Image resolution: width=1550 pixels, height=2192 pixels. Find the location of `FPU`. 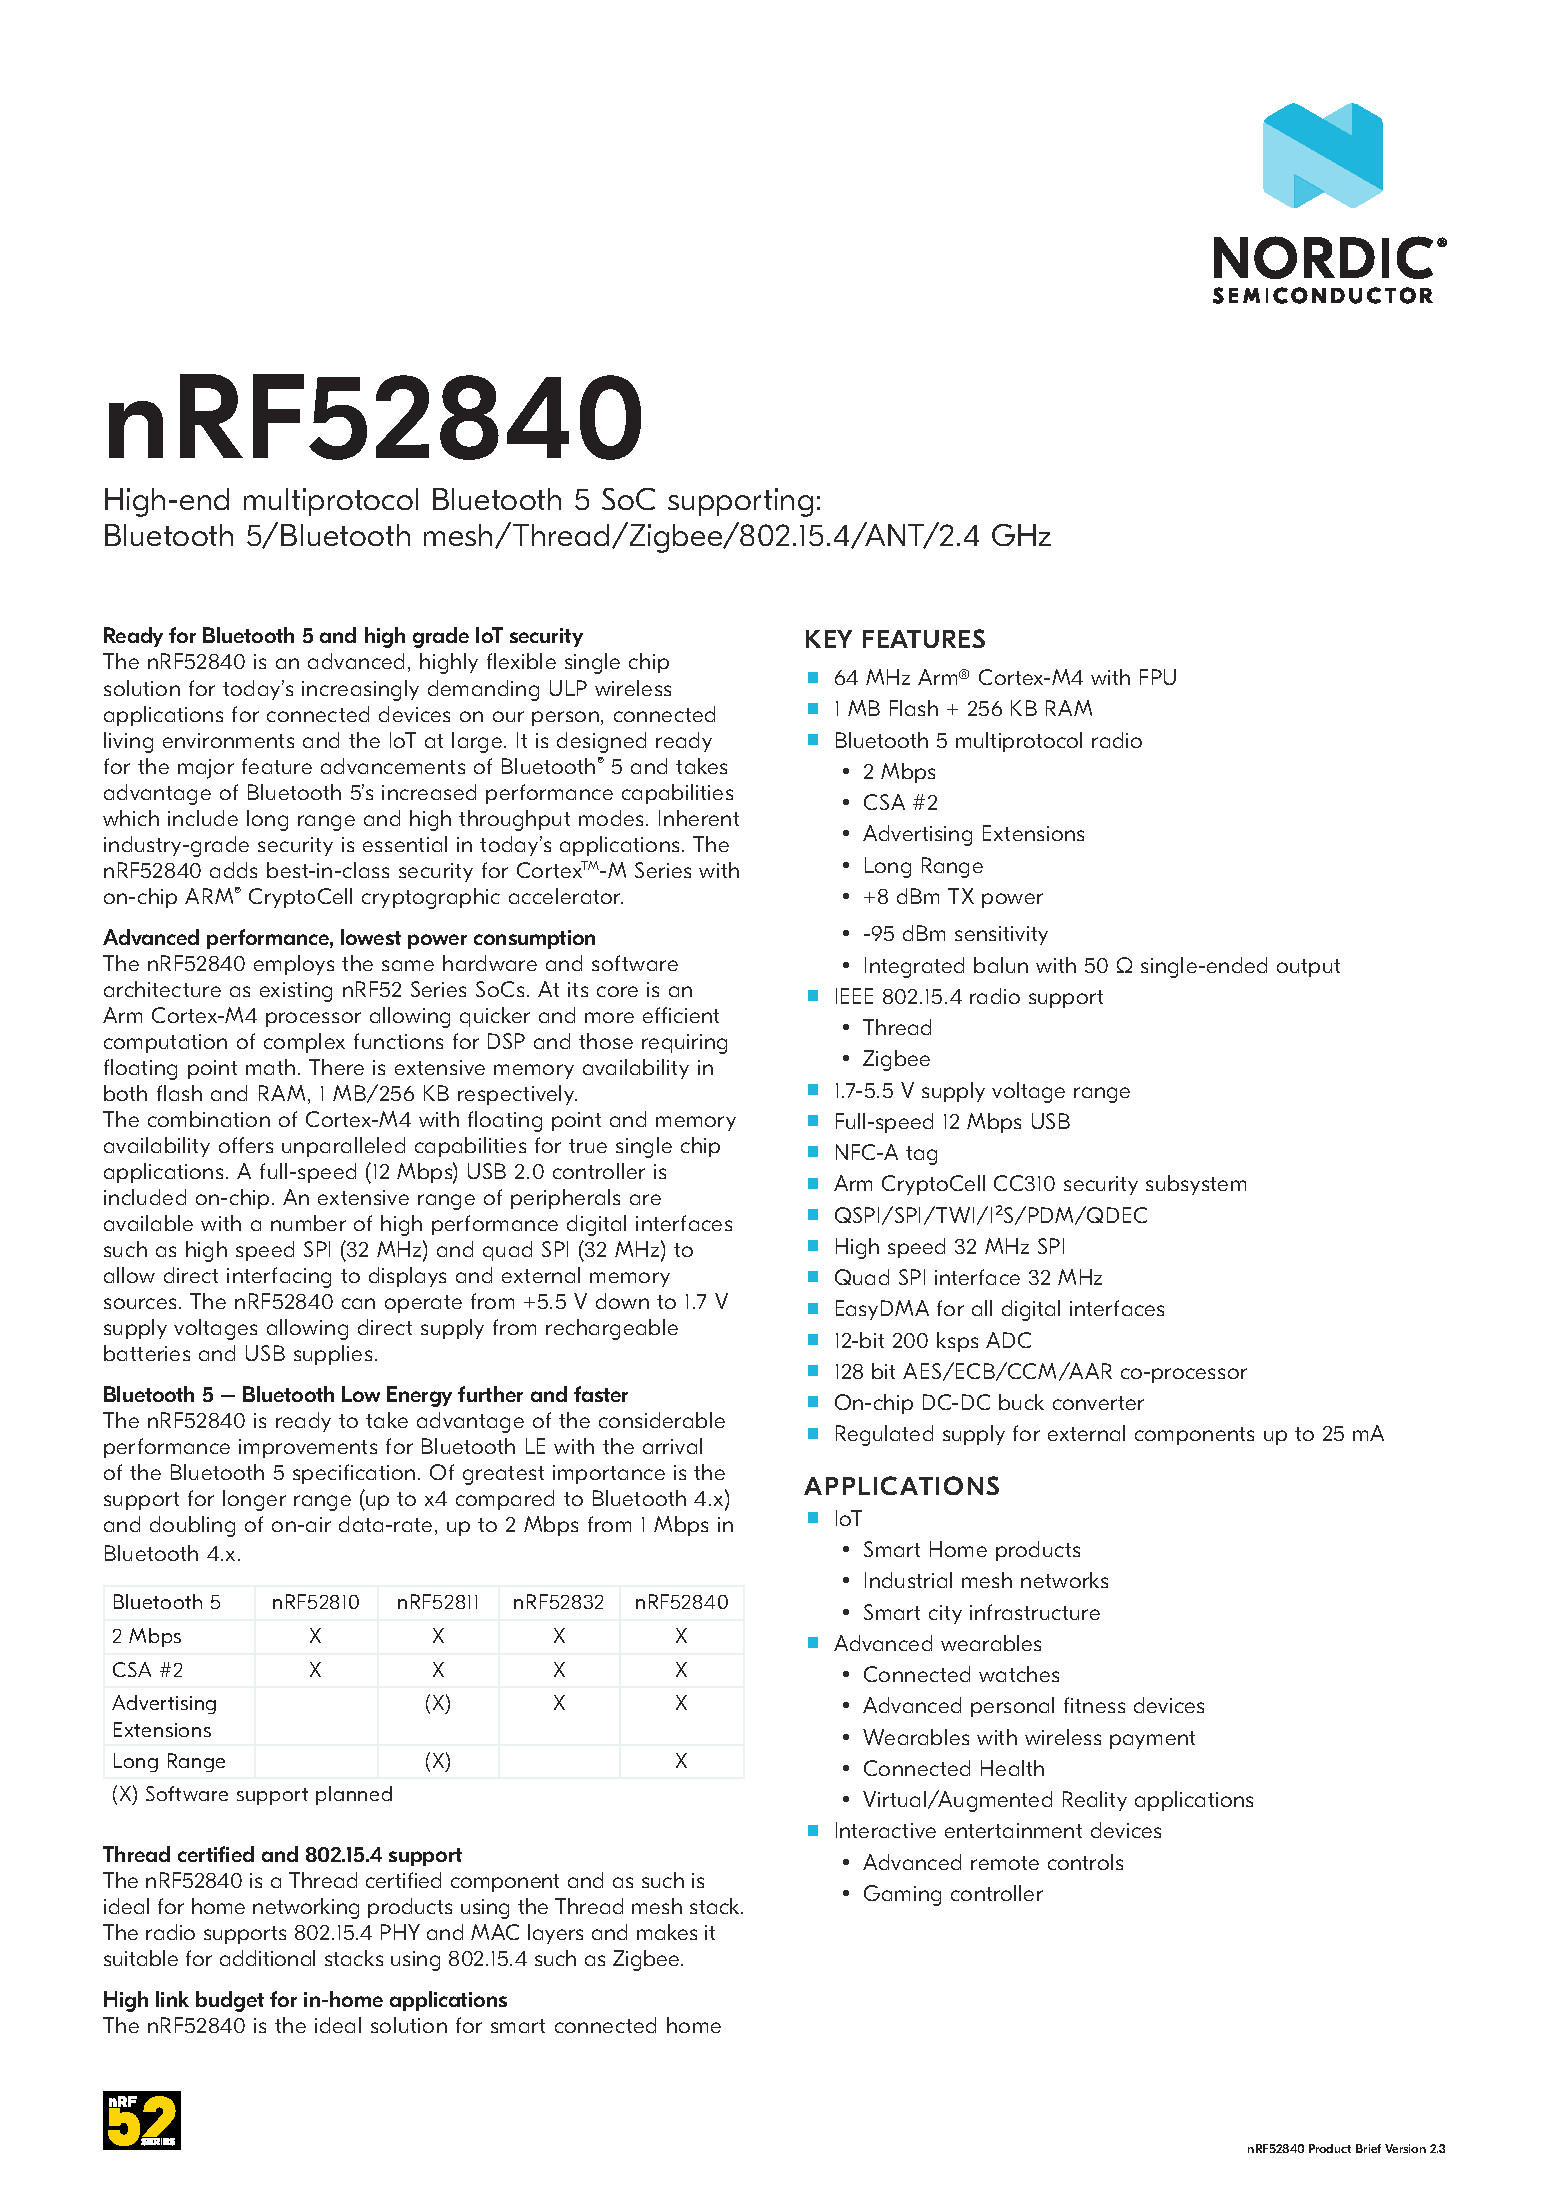

FPU is located at coordinates (1158, 677).
